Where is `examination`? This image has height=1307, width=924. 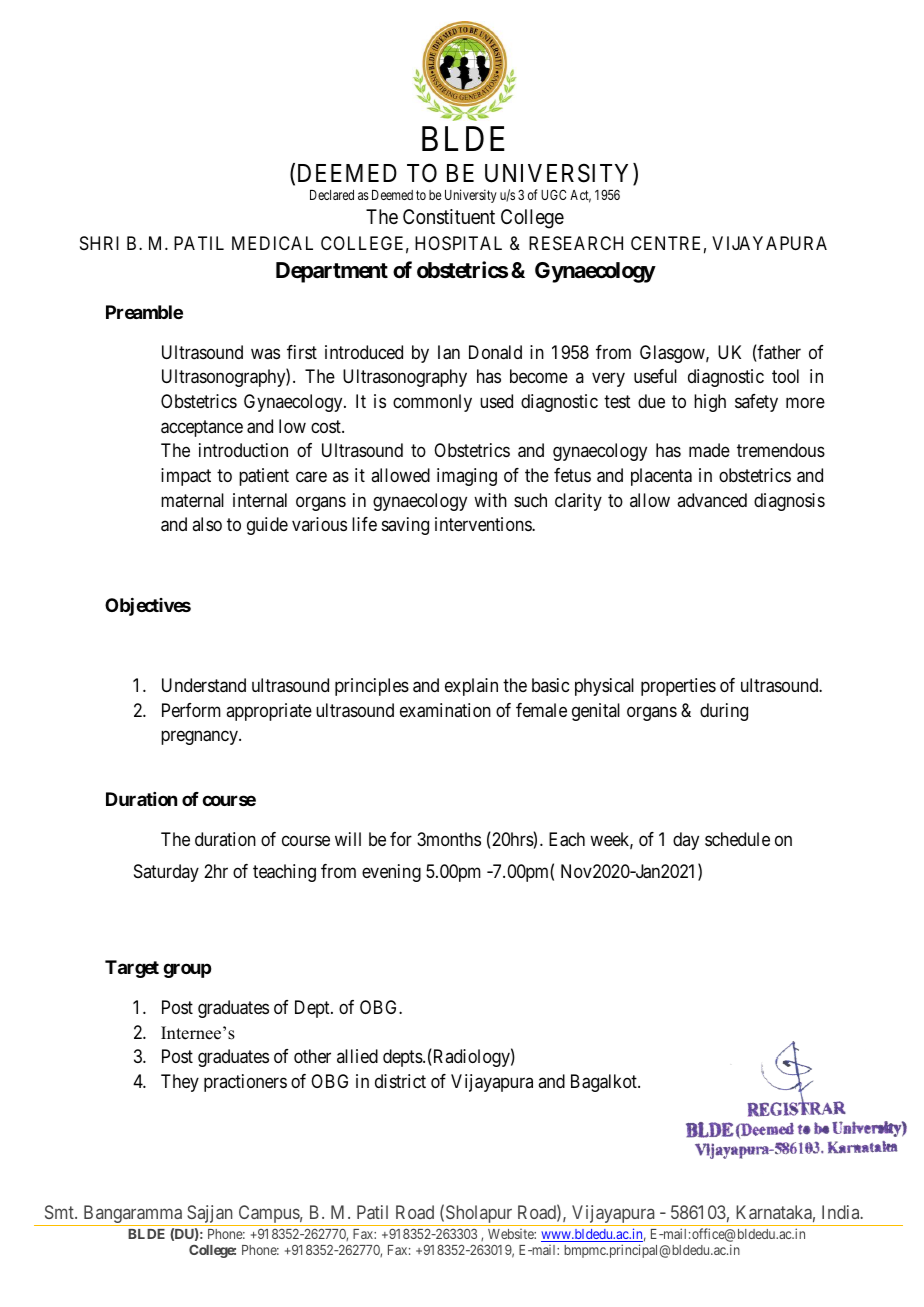
examination is located at coordinates (445, 710).
